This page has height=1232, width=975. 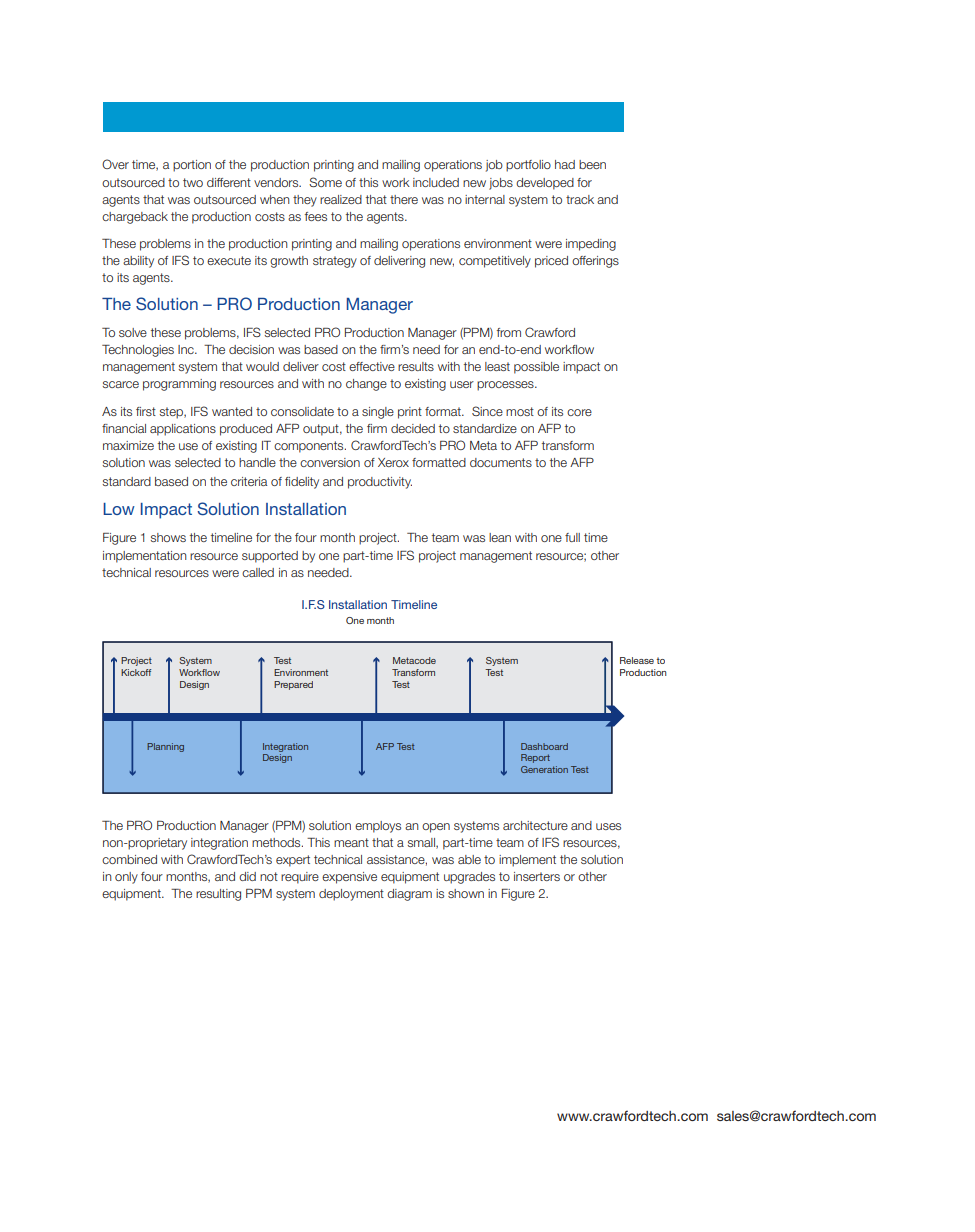 What do you see at coordinates (218, 895) in the page?
I see `resulting` at bounding box center [218, 895].
